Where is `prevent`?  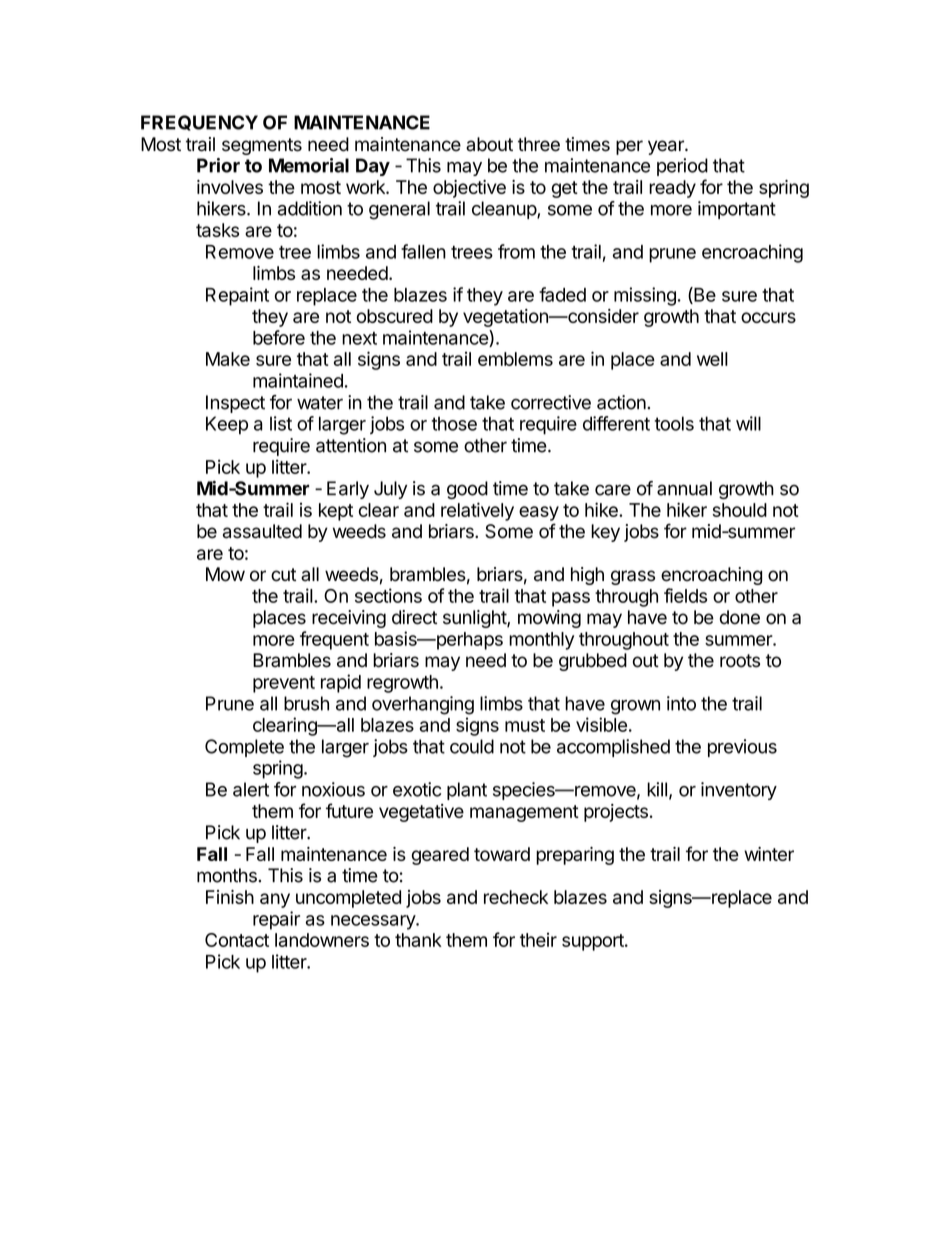 prevent is located at coordinates (284, 684).
